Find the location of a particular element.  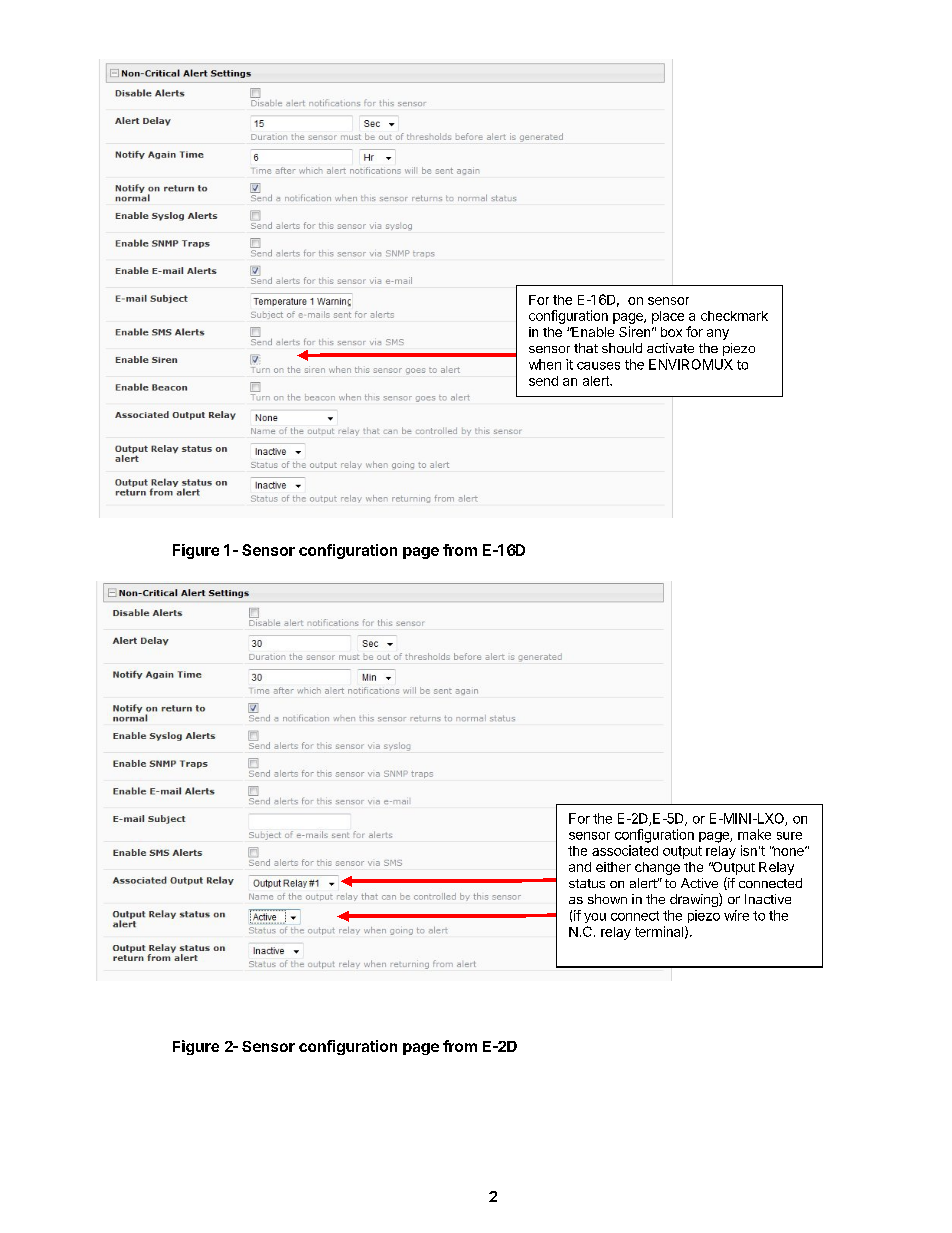

change is located at coordinates (657, 868).
